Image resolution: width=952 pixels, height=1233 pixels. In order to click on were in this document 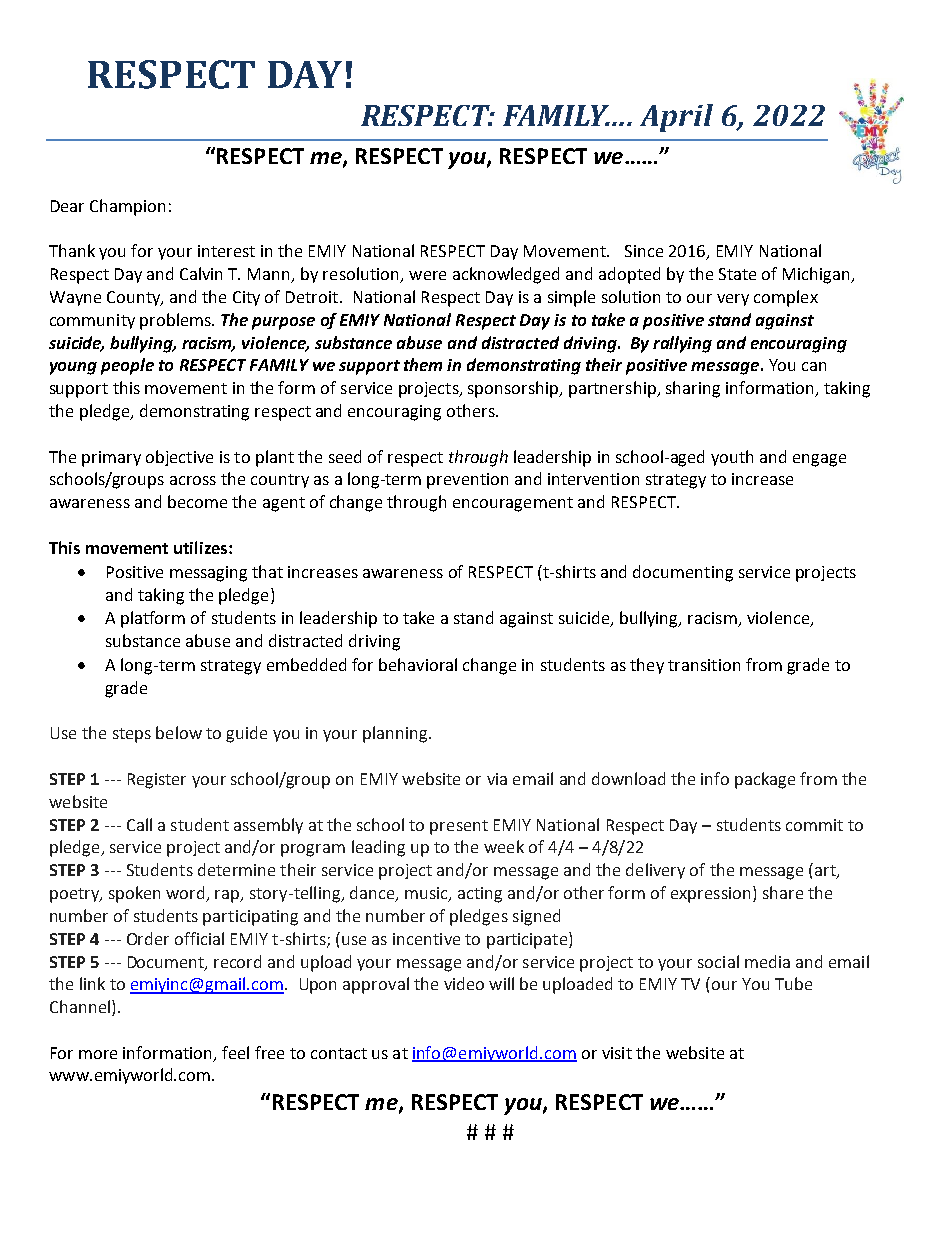, I will do `click(427, 275)`.
